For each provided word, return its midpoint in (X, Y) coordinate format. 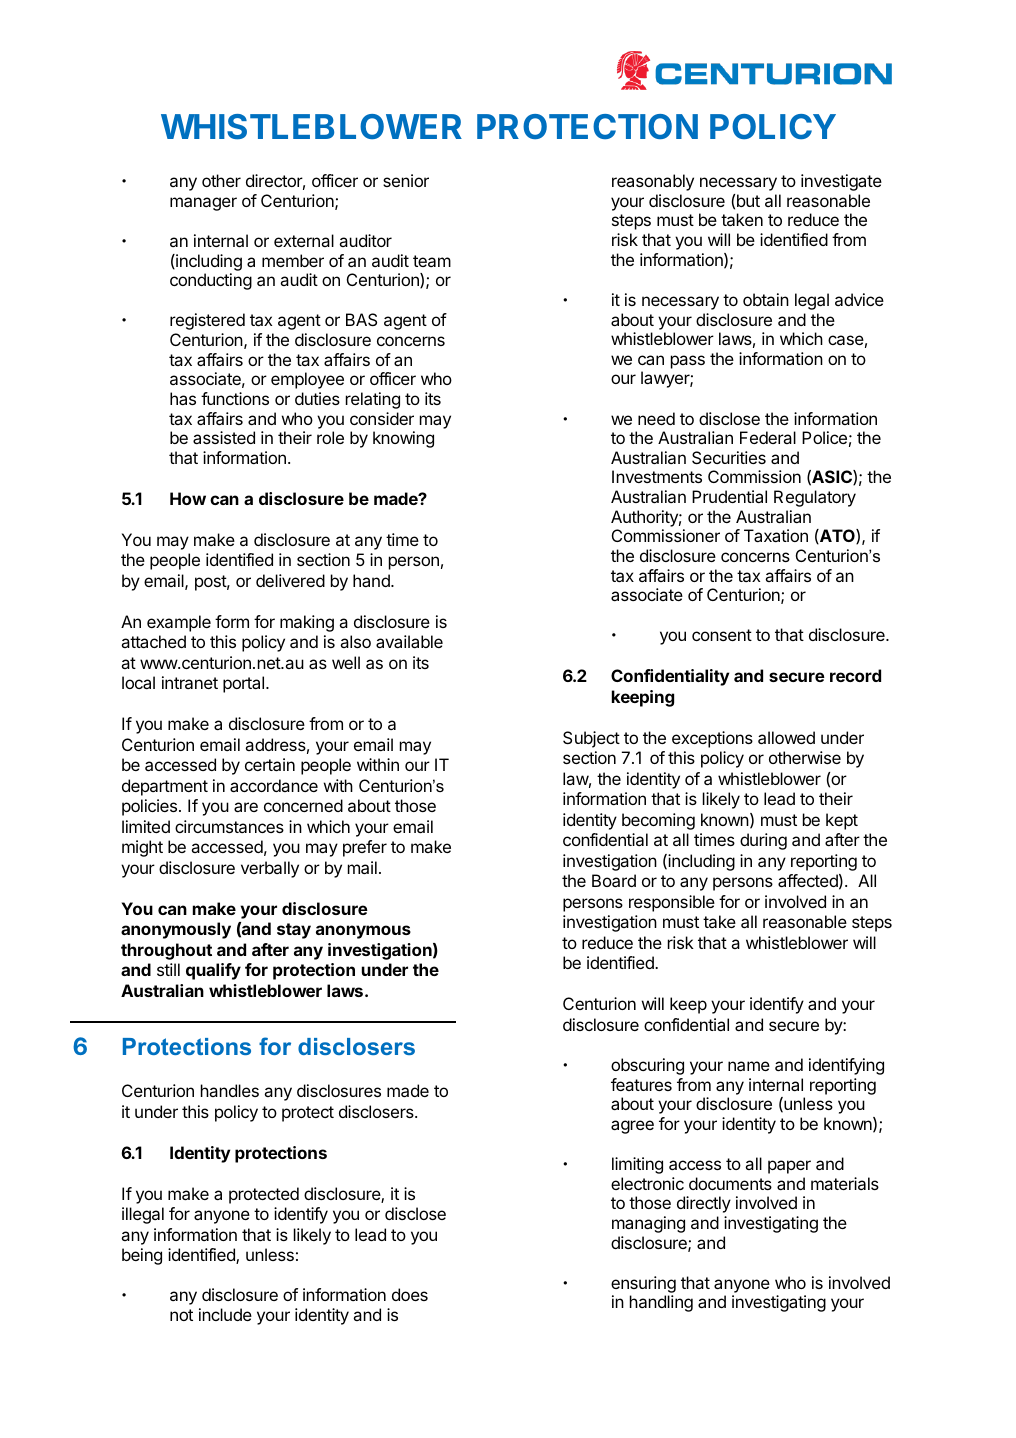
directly (704, 1204)
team (432, 261)
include (225, 1314)
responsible (672, 903)
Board (614, 880)
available (409, 641)
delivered (290, 580)
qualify (213, 971)
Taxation (776, 535)
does (410, 1294)
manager (203, 204)
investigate (841, 182)
